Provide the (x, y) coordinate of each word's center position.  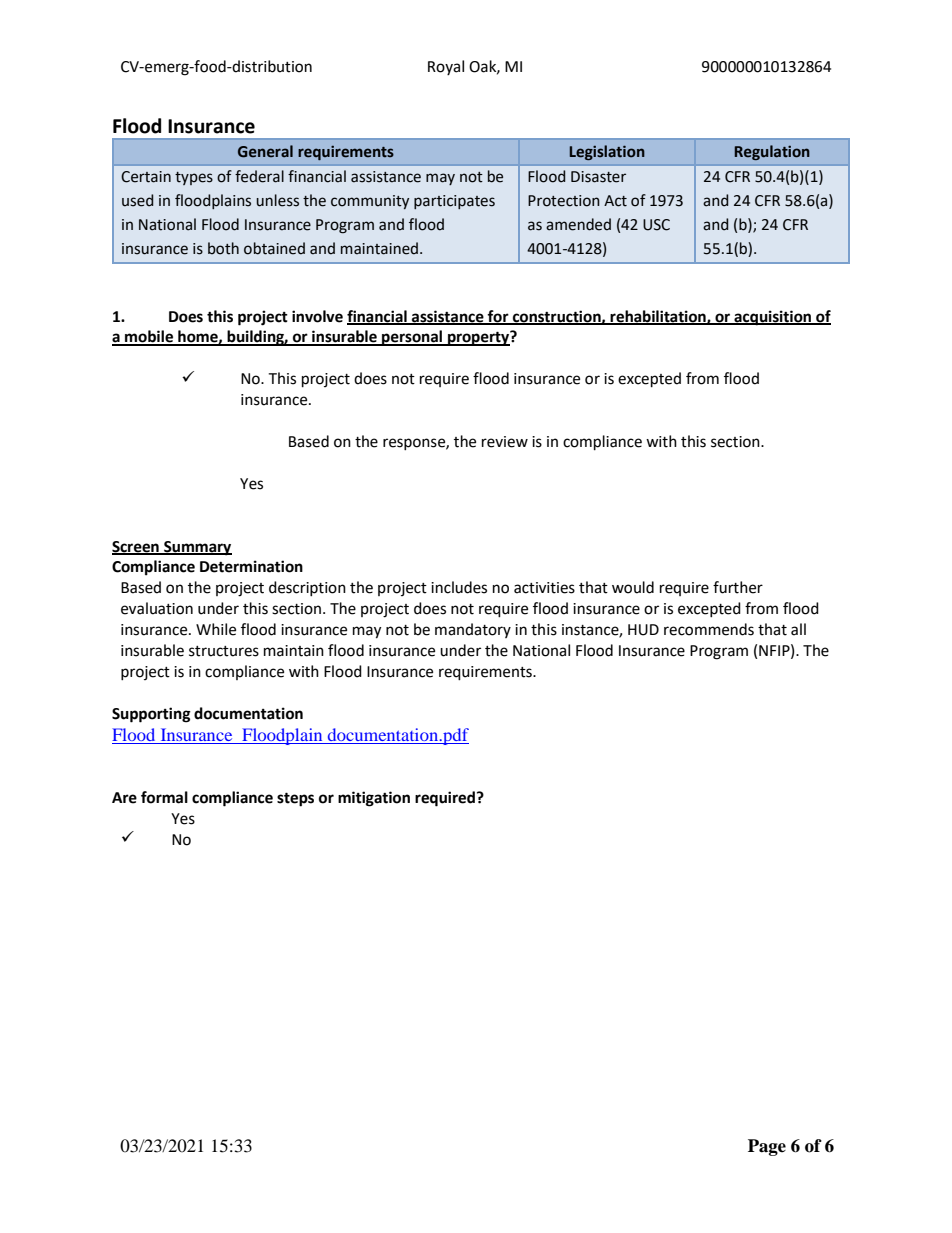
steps (295, 799)
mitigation (374, 799)
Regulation (772, 152)
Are (124, 798)
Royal (446, 67)
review (505, 442)
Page (767, 1147)
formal (164, 797)
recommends (709, 629)
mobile (149, 337)
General (265, 151)
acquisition (773, 318)
